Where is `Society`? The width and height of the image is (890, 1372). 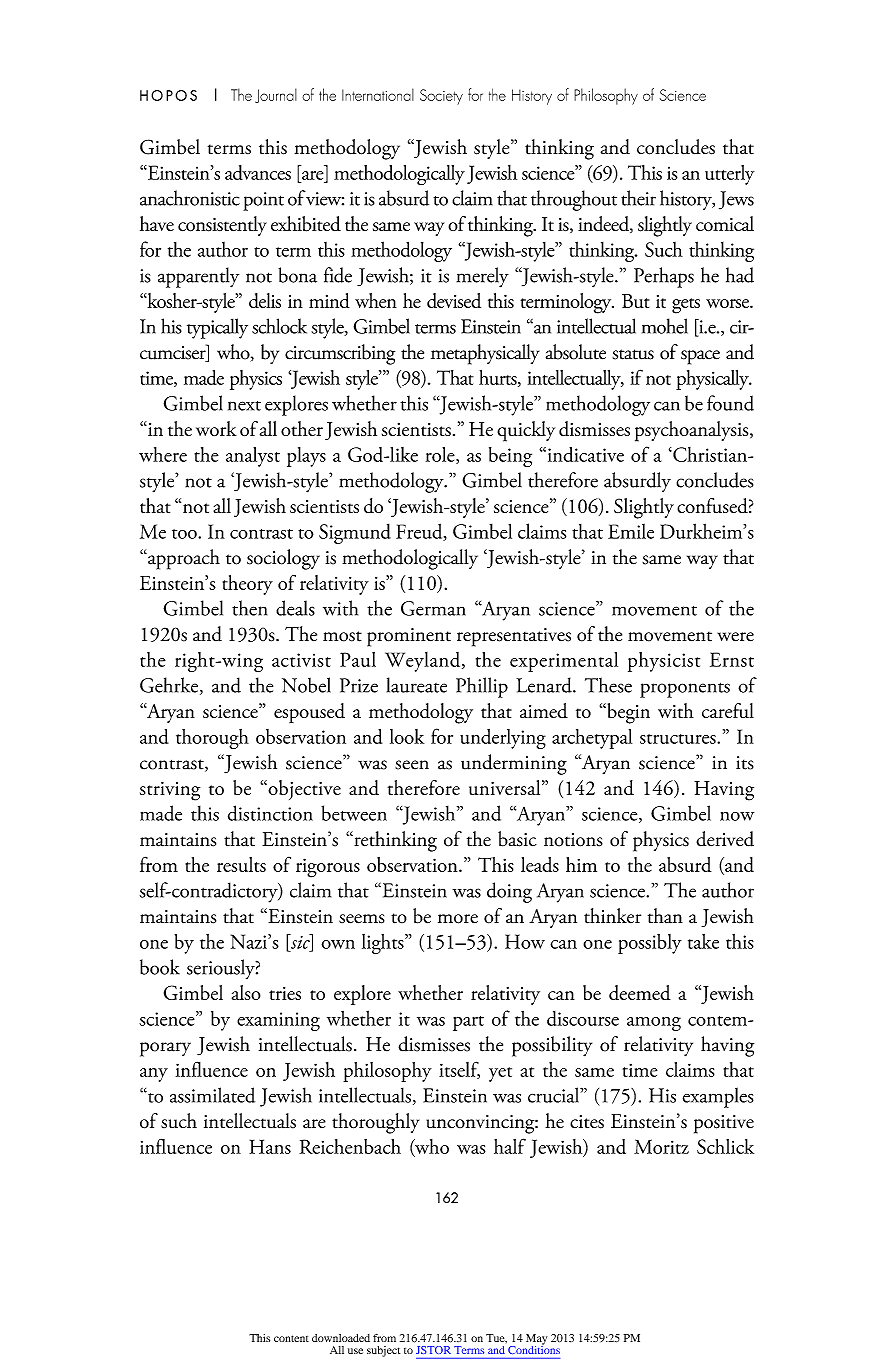 Society is located at coordinates (441, 97).
